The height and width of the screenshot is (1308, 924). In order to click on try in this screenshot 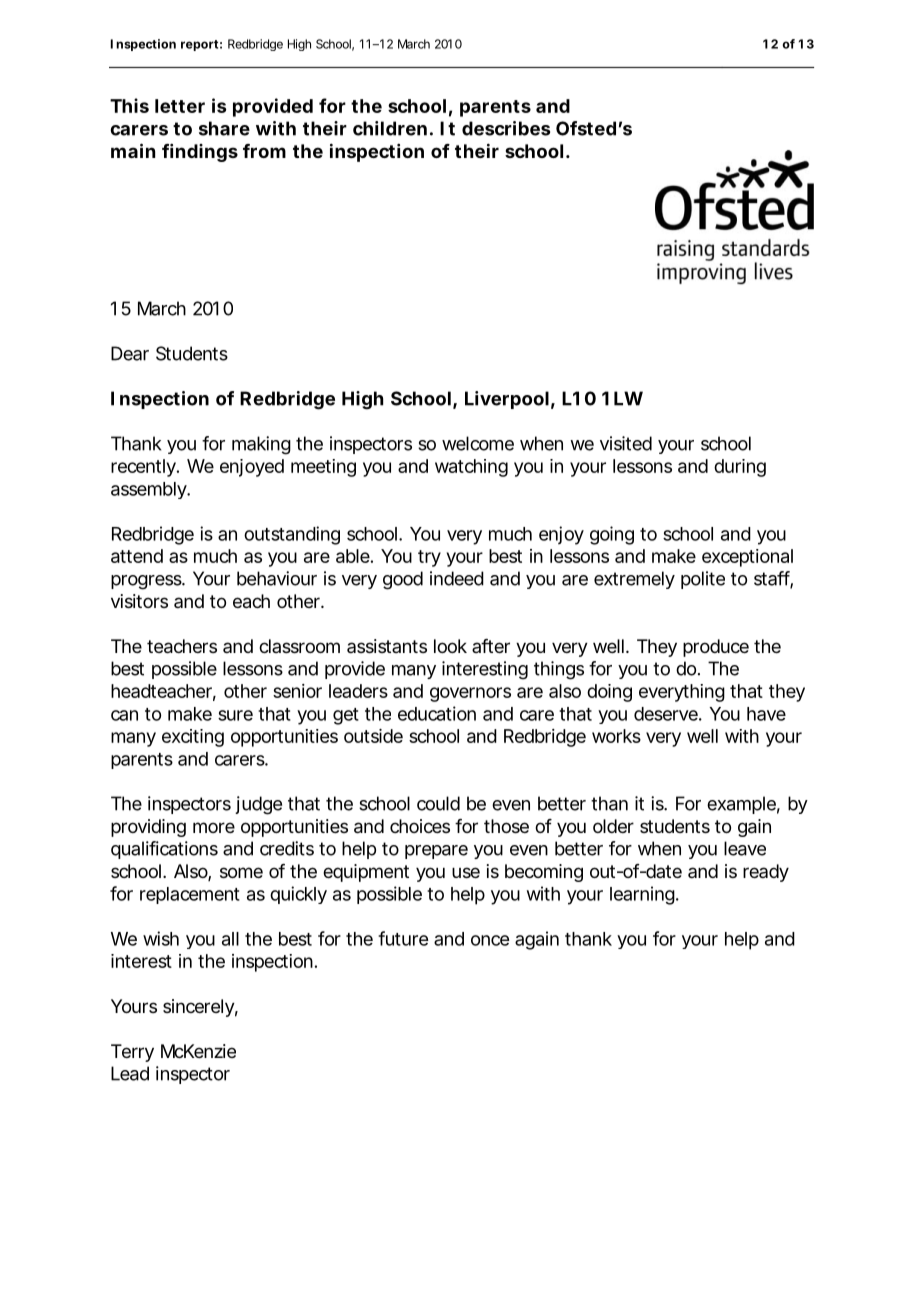, I will do `click(429, 558)`.
